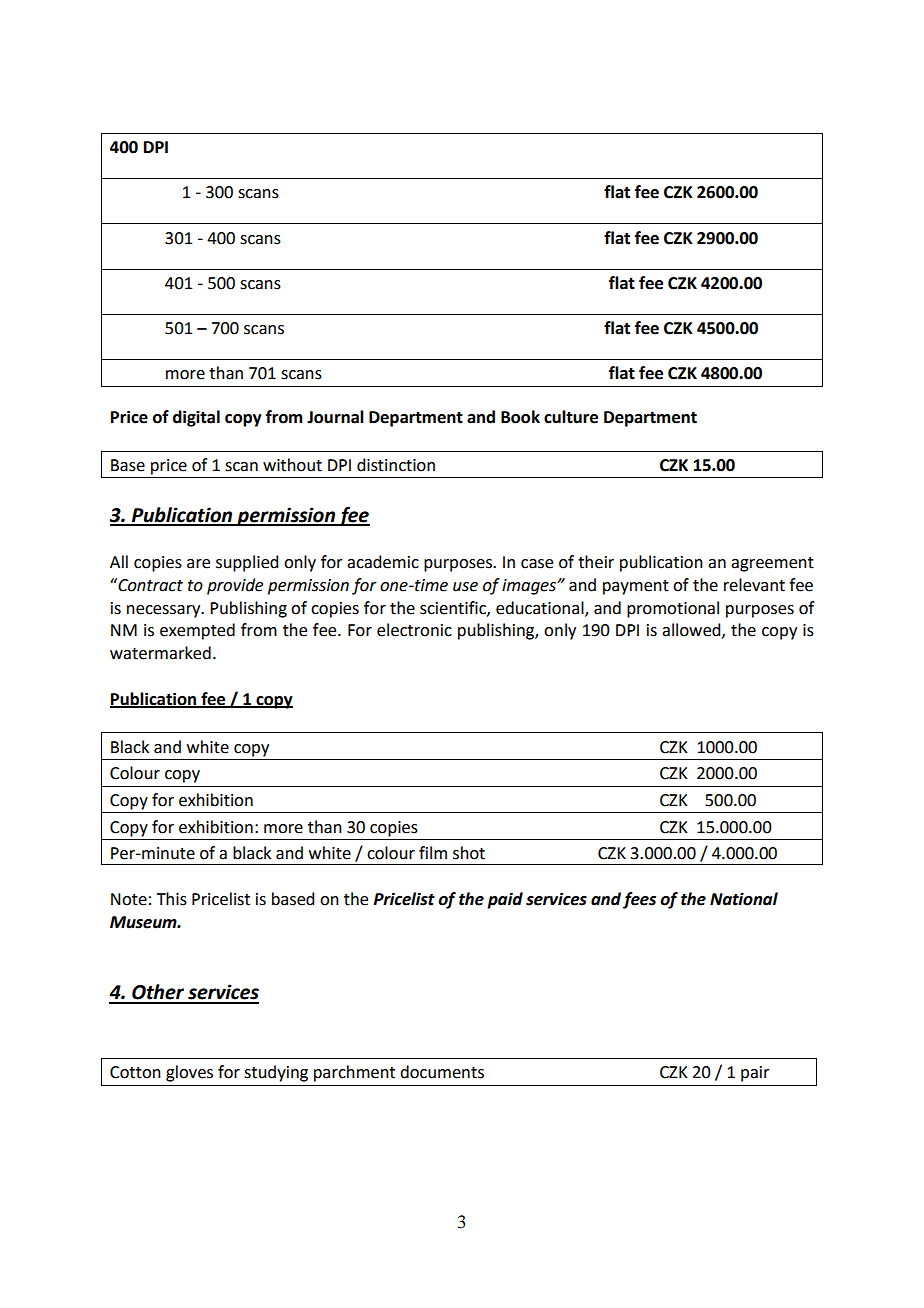  What do you see at coordinates (396, 465) in the document?
I see `distinction` at bounding box center [396, 465].
